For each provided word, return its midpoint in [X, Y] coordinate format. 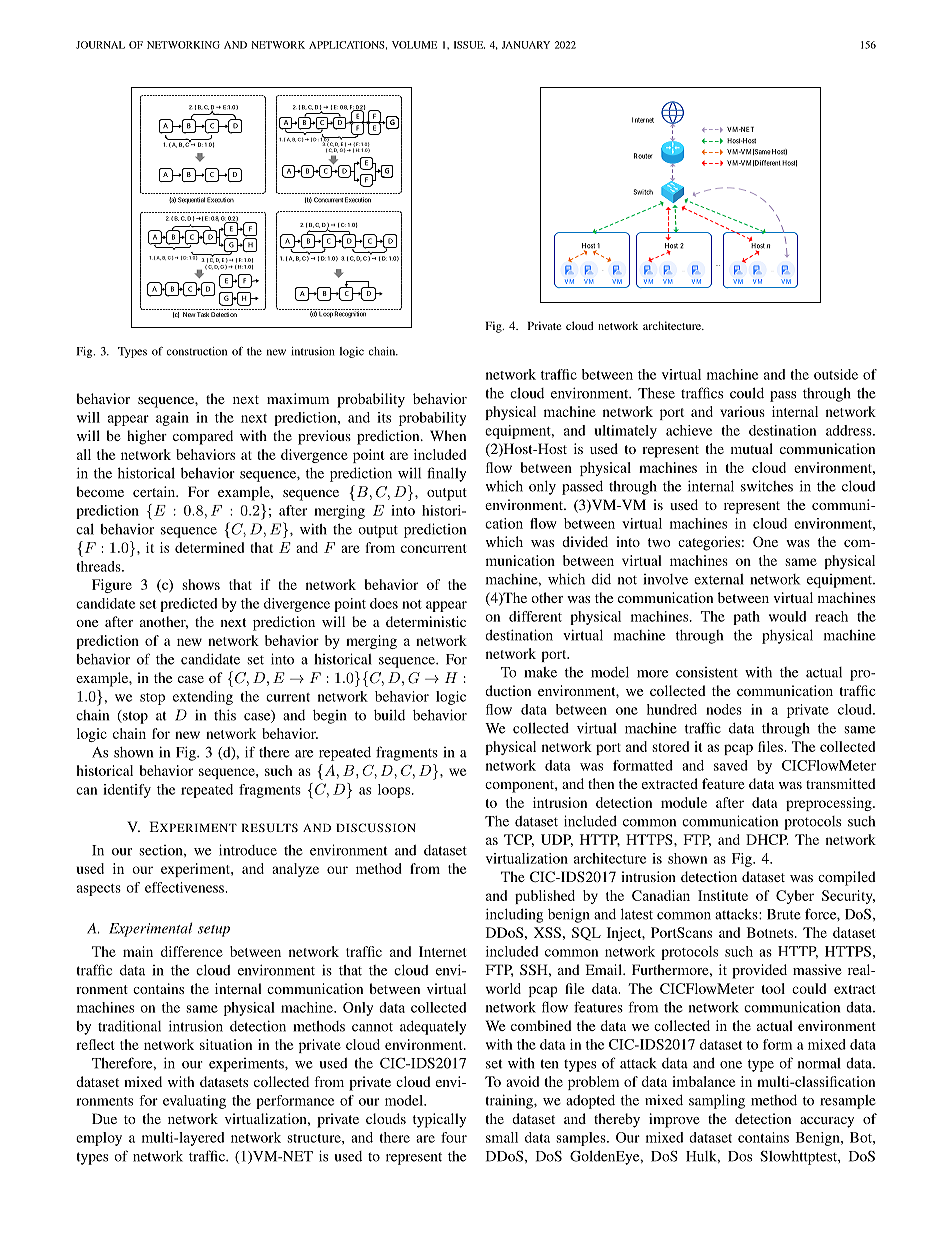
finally [446, 474]
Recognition [350, 313]
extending [203, 698]
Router [643, 156]
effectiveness [185, 887]
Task [203, 314]
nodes [724, 709]
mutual [752, 448]
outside [836, 374]
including [514, 915]
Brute [784, 914]
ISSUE [469, 45]
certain [155, 491]
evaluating [194, 1102]
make [540, 672]
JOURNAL [100, 45]
